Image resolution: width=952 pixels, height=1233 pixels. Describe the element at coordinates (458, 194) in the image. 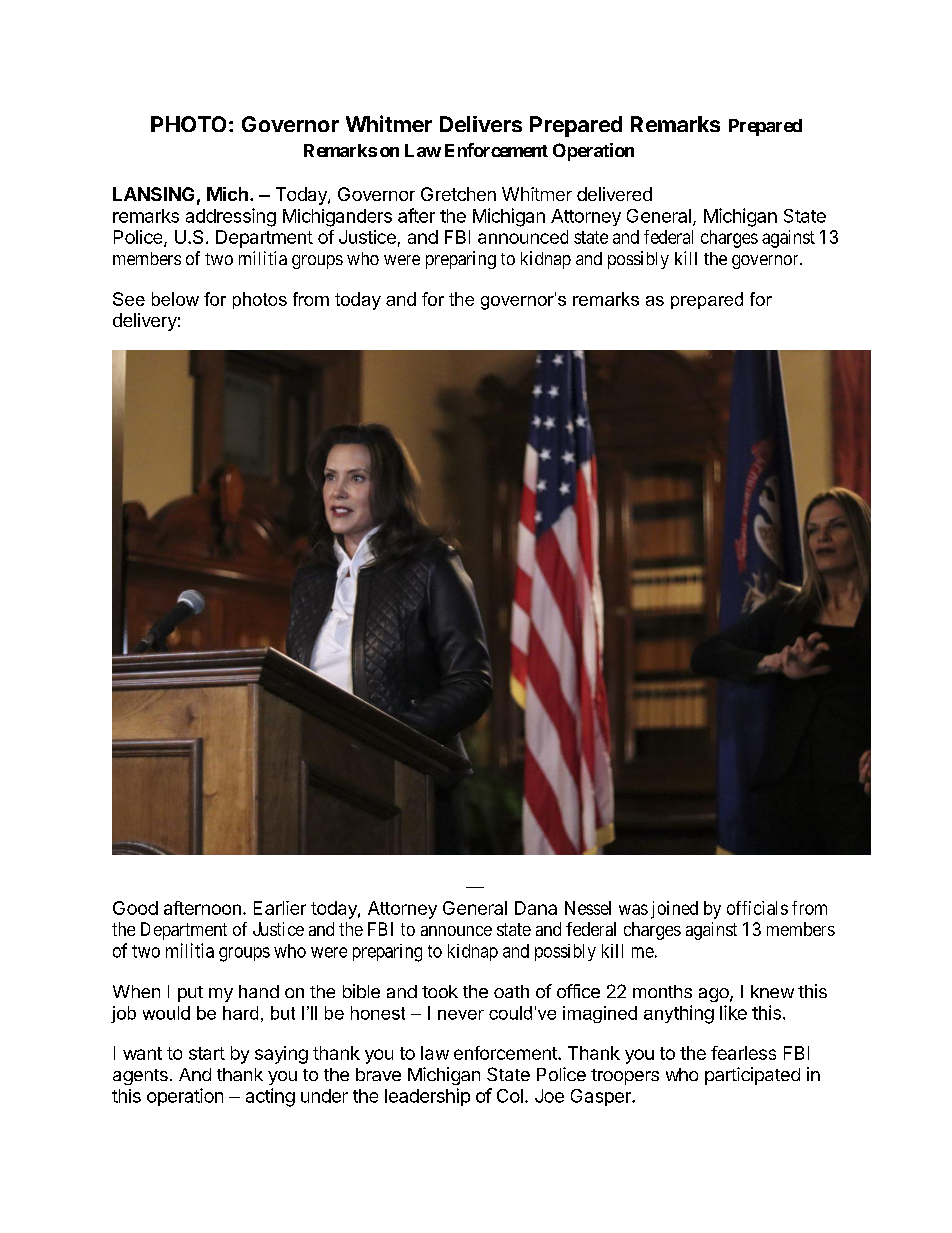

I see `Gretchen` at that location.
